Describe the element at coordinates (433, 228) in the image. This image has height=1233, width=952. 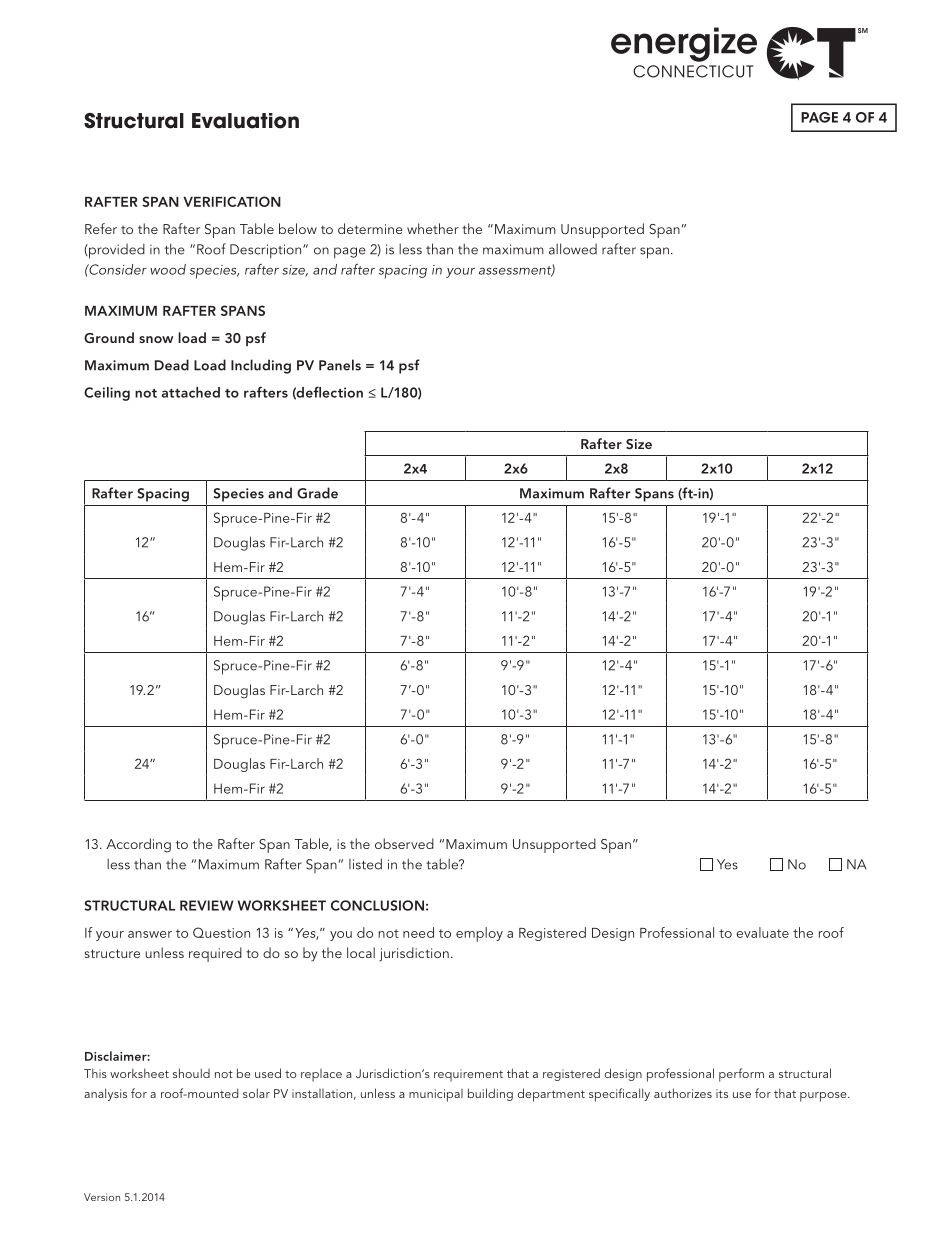
I see `whether` at that location.
